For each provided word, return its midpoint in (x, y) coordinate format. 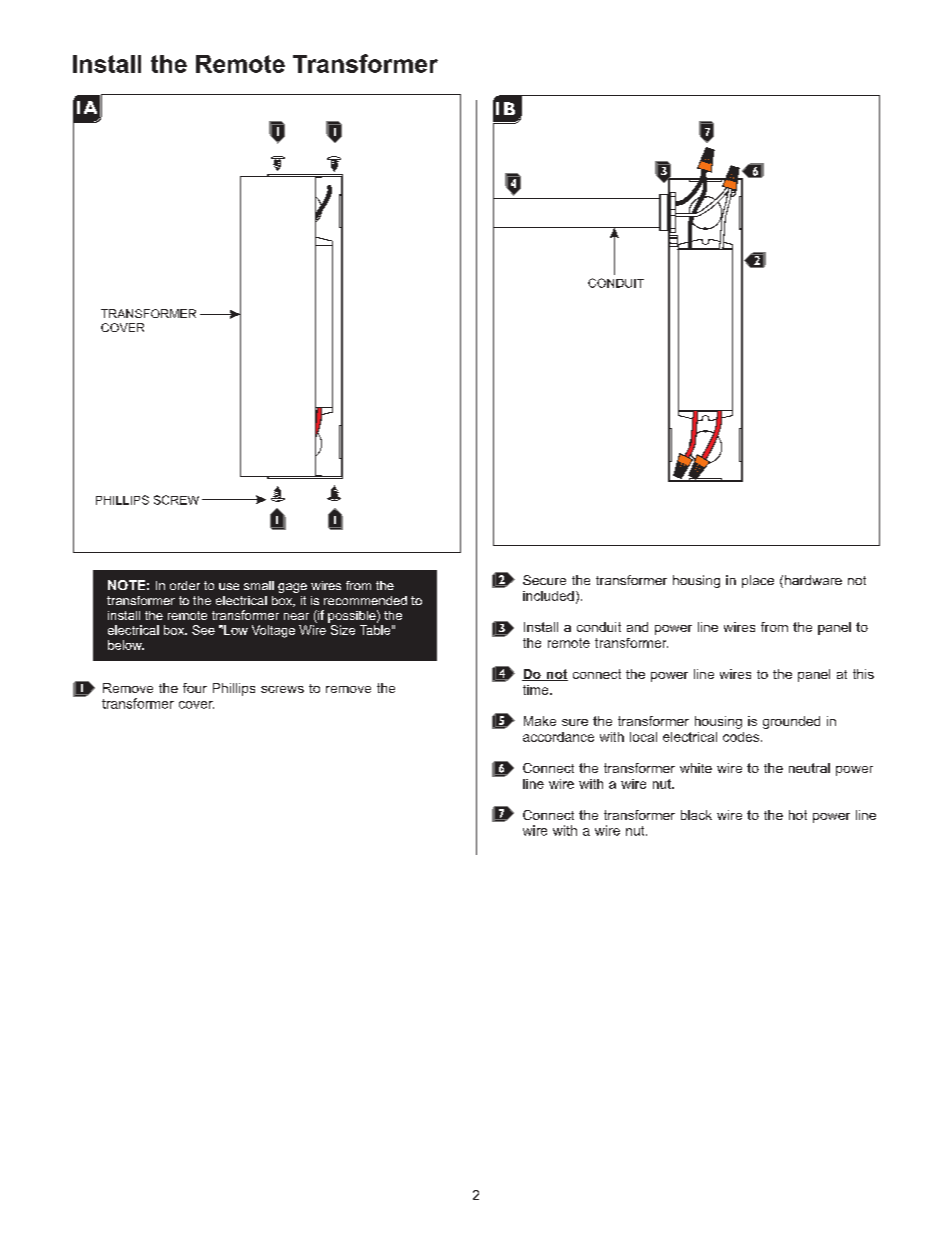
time (537, 690)
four (195, 688)
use (229, 586)
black (696, 815)
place (758, 581)
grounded (791, 722)
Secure (544, 580)
